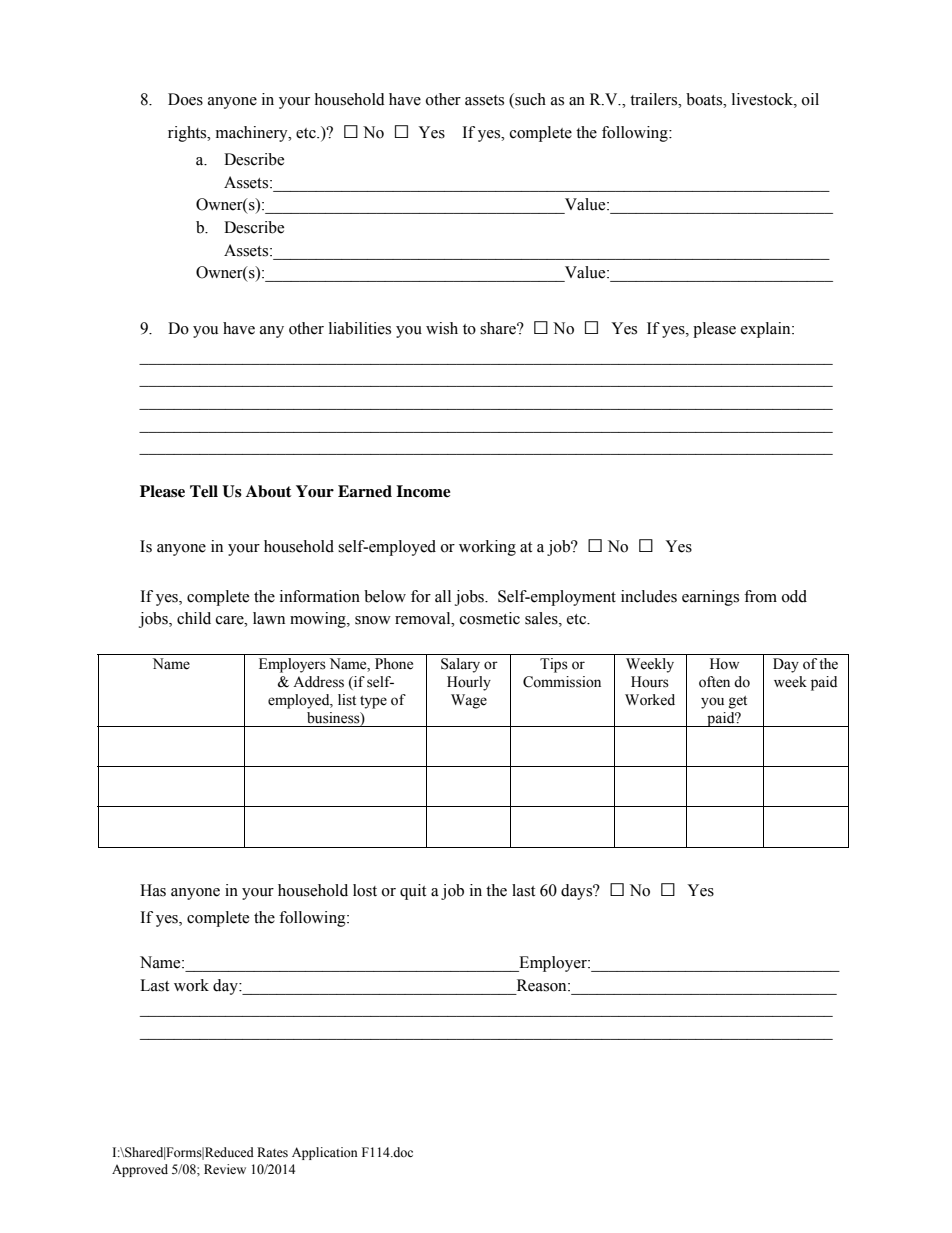 This screenshot has width=952, height=1233. I want to click on Review, so click(225, 1169).
